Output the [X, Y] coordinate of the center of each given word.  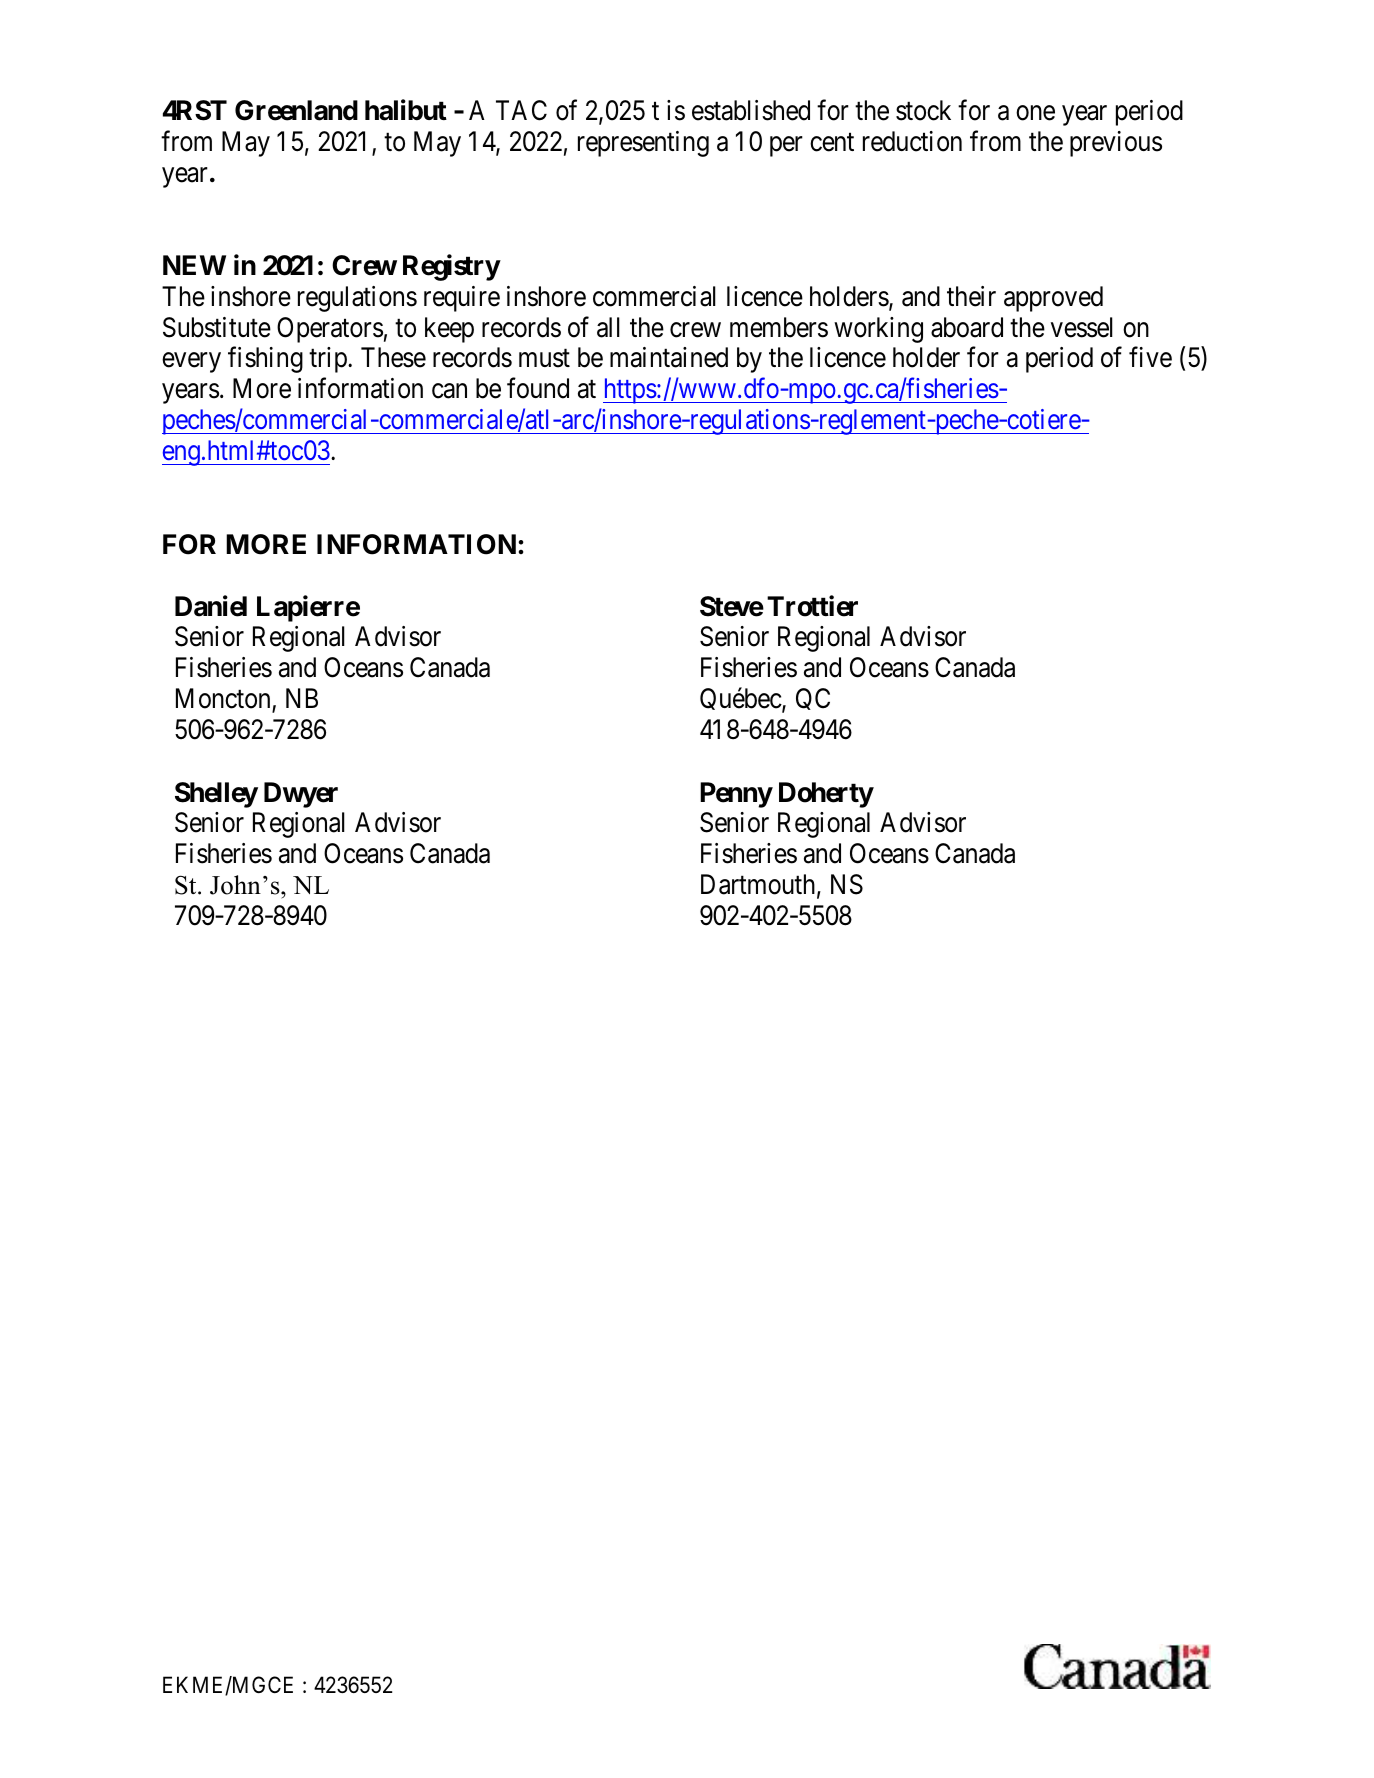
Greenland [296, 110]
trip [329, 360]
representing [643, 144]
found [538, 388]
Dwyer [301, 795]
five [1150, 357]
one [1035, 113]
